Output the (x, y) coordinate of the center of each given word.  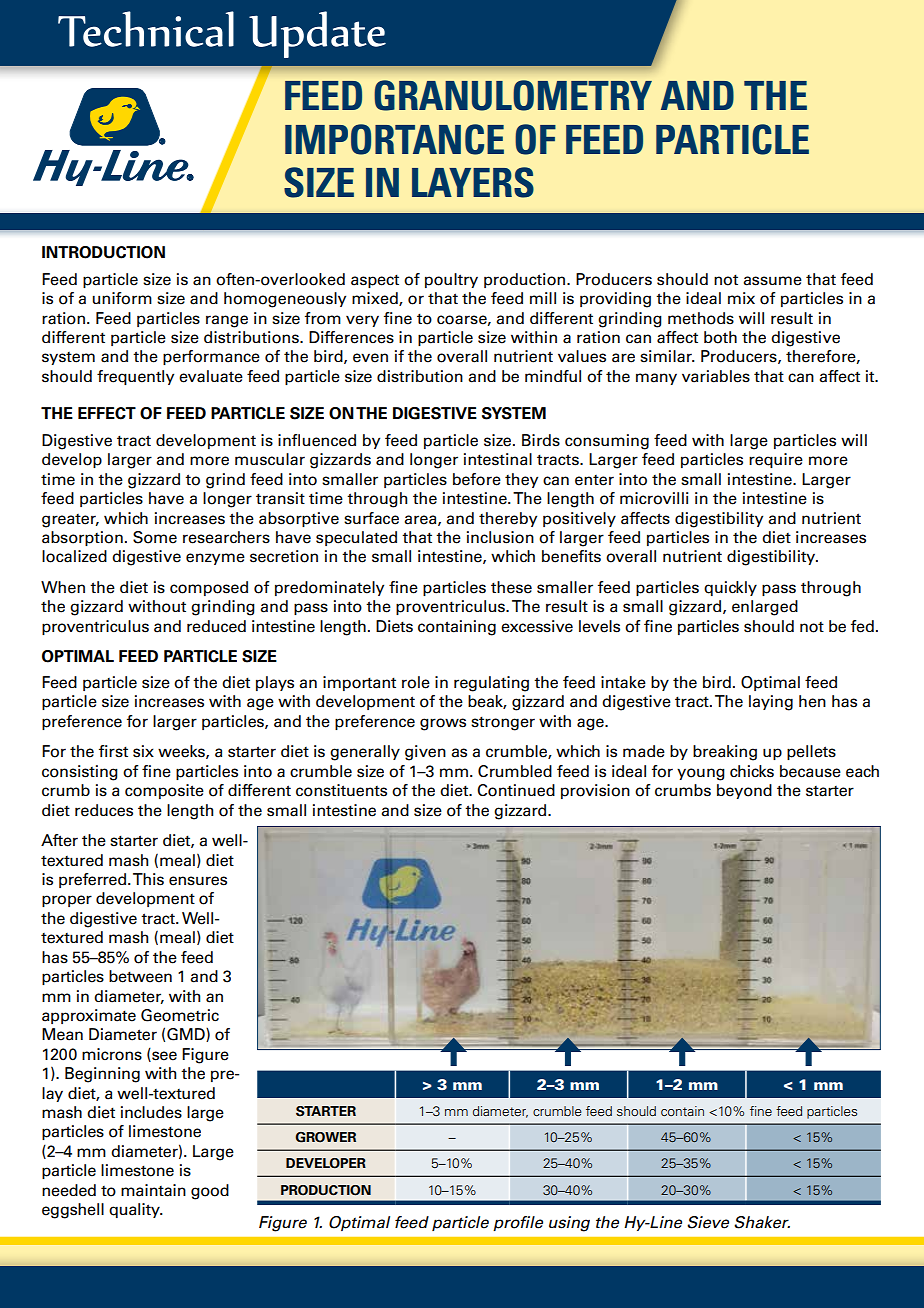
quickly (730, 588)
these (511, 587)
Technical (146, 29)
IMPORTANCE (394, 139)
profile (518, 1223)
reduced (216, 626)
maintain (153, 1190)
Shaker (762, 1222)
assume (772, 281)
